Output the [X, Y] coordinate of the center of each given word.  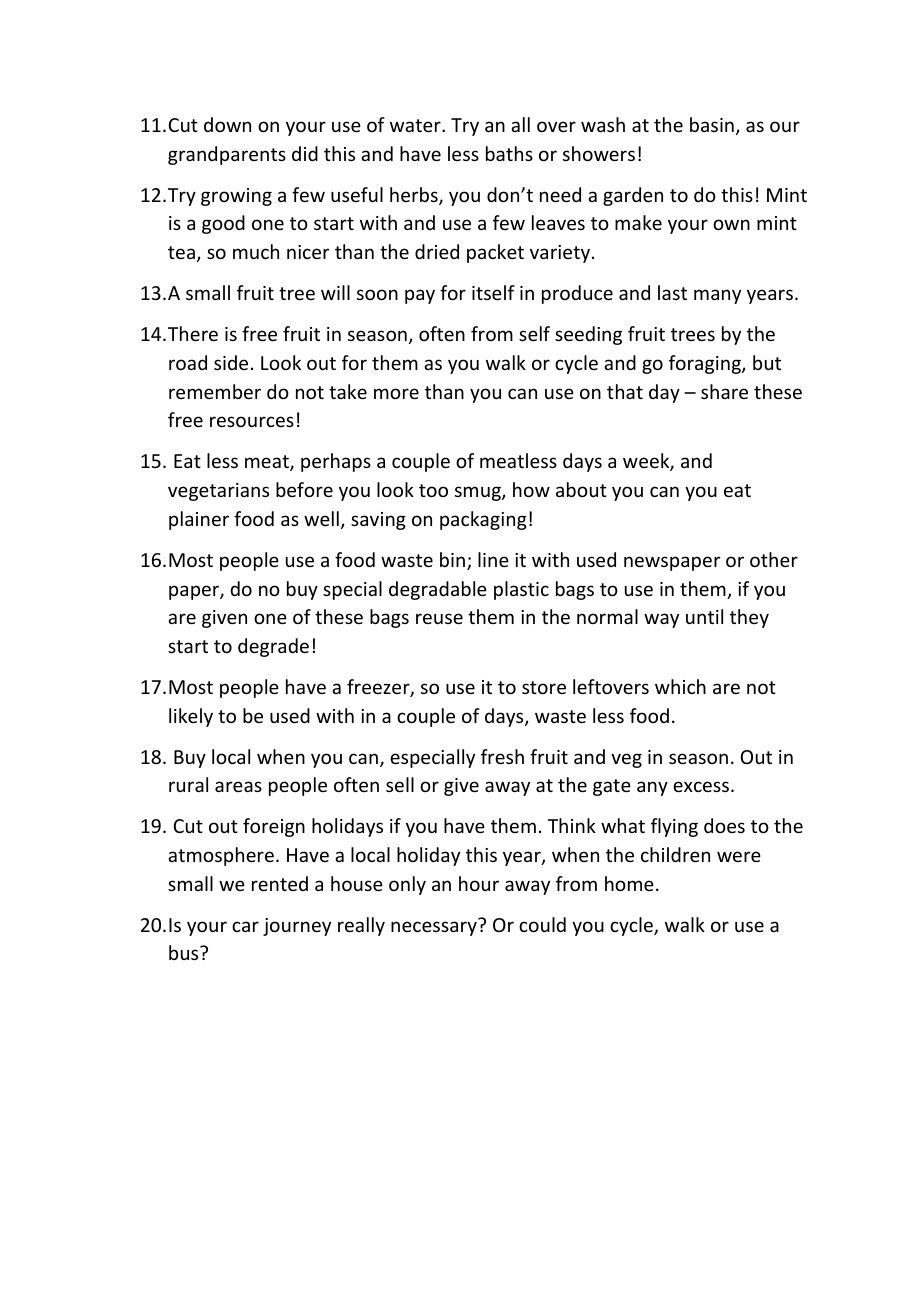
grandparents [227, 155]
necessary [434, 928]
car [245, 926]
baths [509, 153]
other [774, 559]
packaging [483, 520]
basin [712, 124]
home [629, 883]
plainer [199, 520]
